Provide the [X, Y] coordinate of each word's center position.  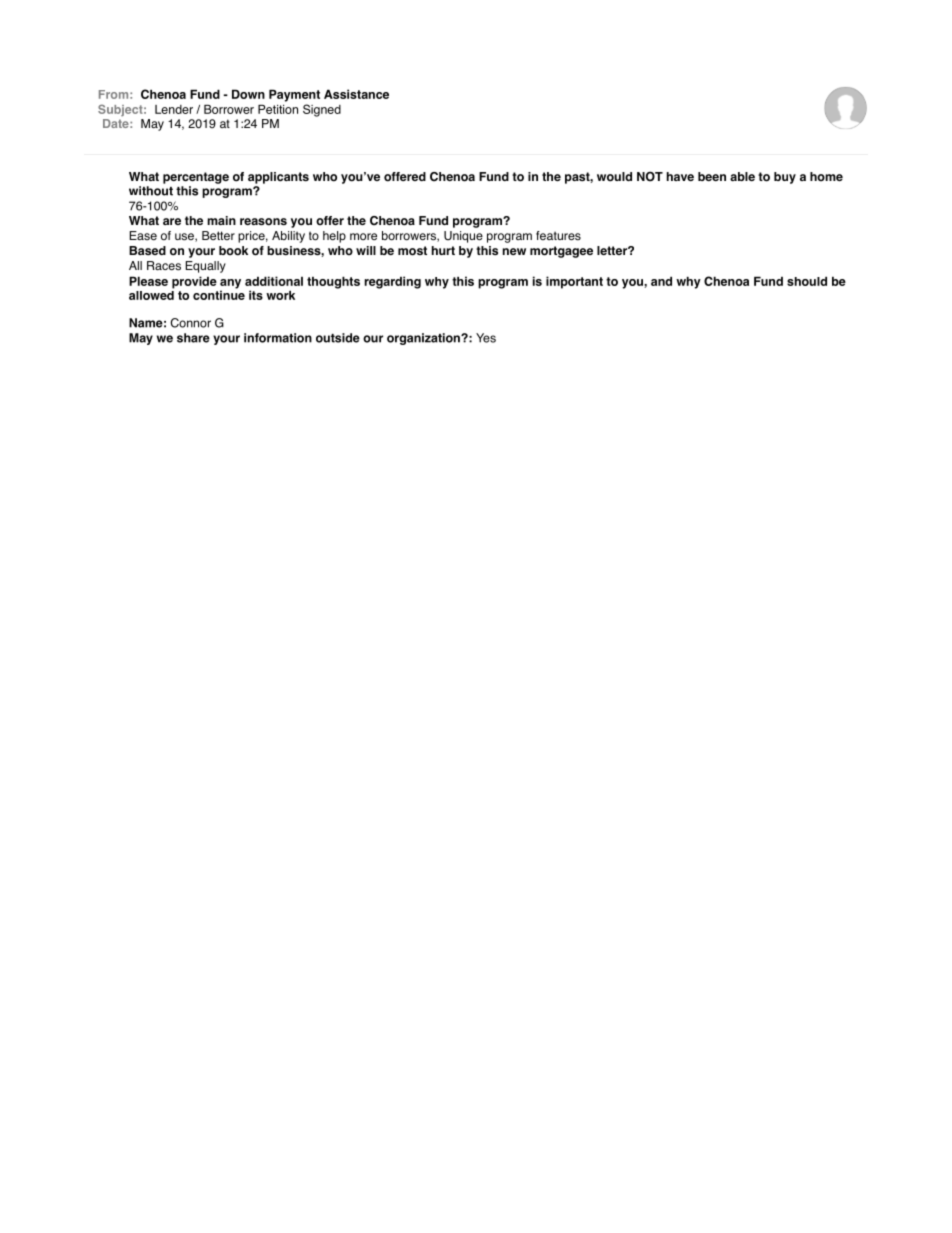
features [558, 236]
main [221, 220]
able [742, 176]
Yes [486, 338]
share [193, 338]
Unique [463, 237]
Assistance [356, 94]
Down [248, 94]
